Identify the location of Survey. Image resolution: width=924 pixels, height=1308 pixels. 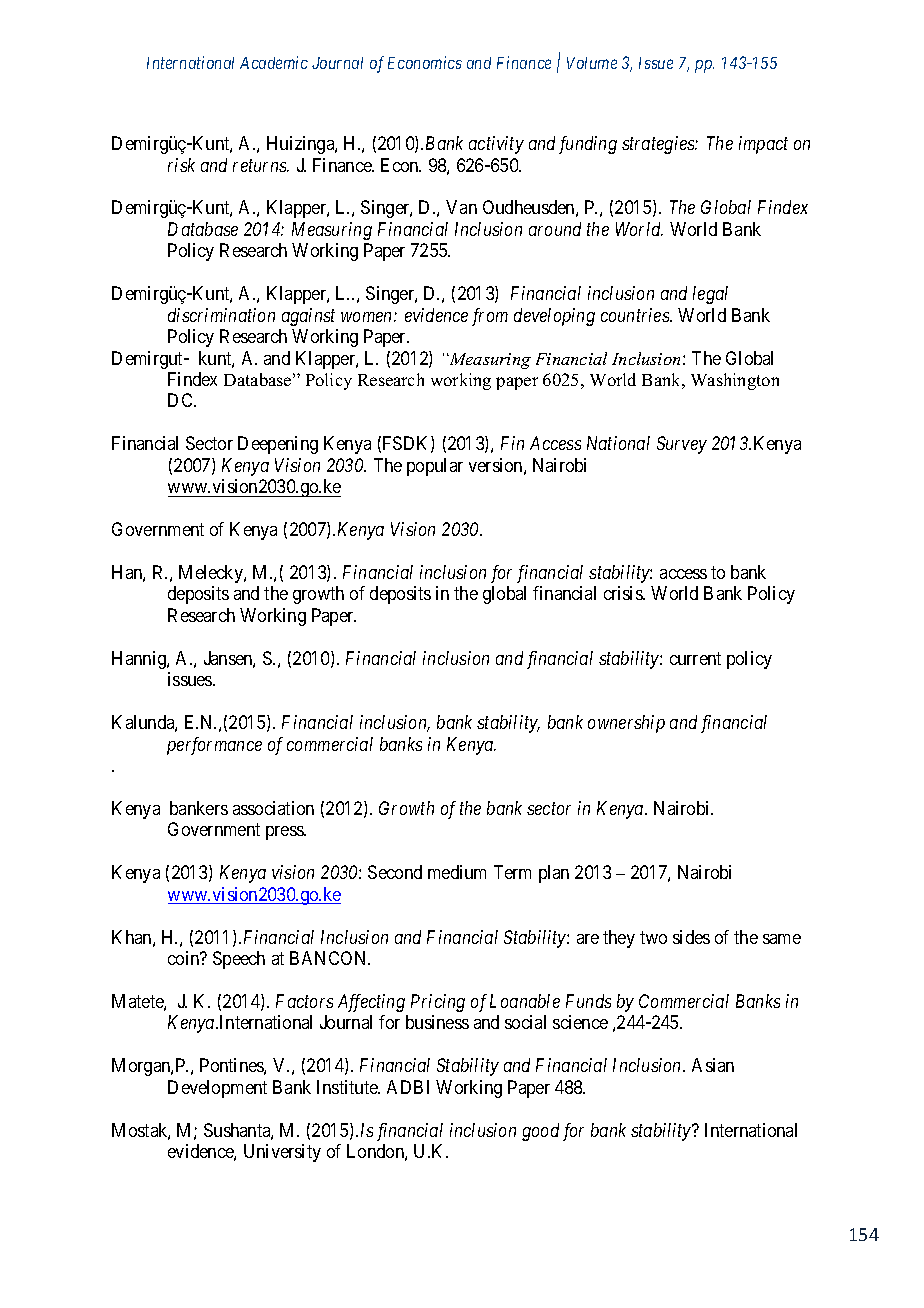
(682, 445).
